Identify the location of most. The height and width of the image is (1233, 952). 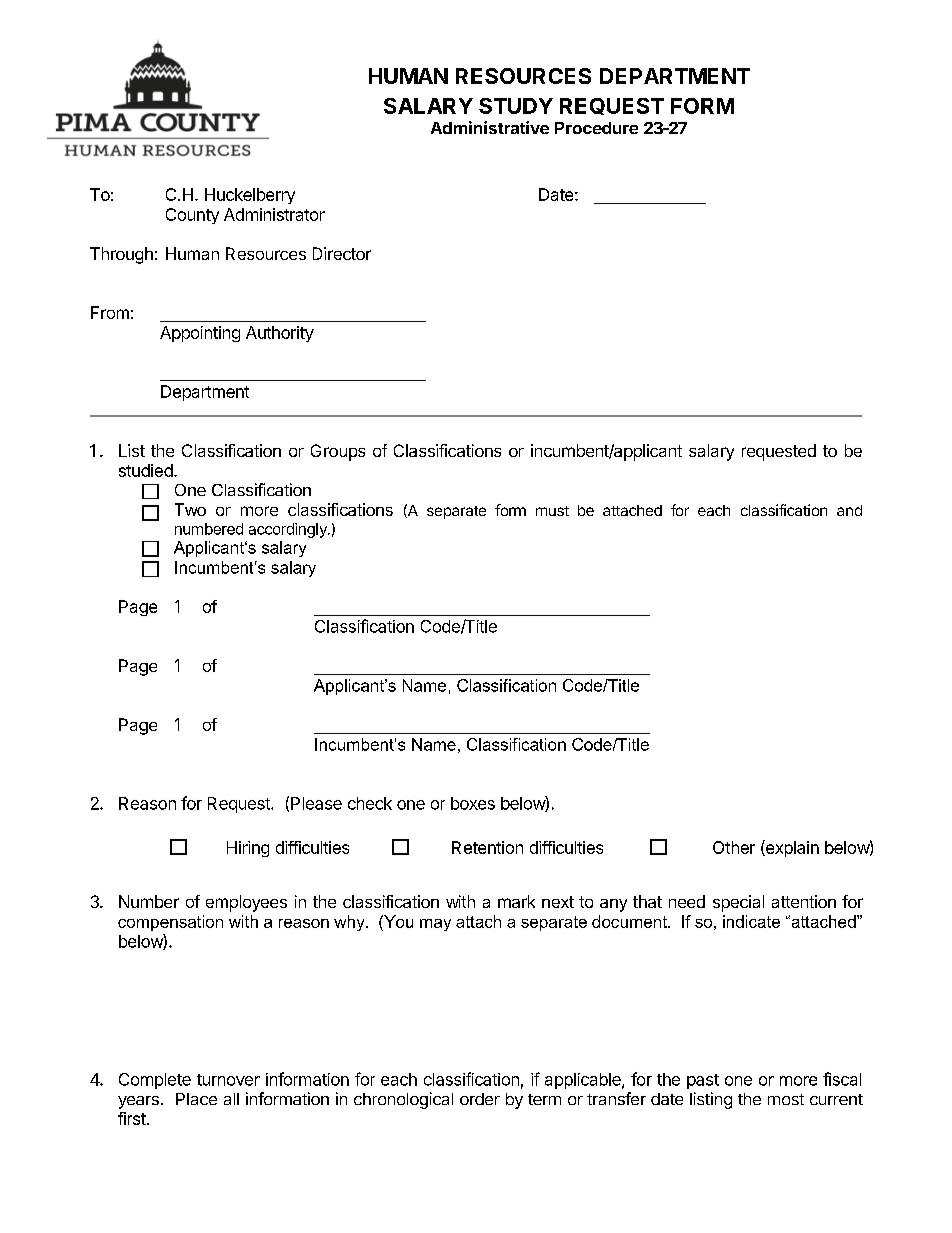
(786, 1099).
